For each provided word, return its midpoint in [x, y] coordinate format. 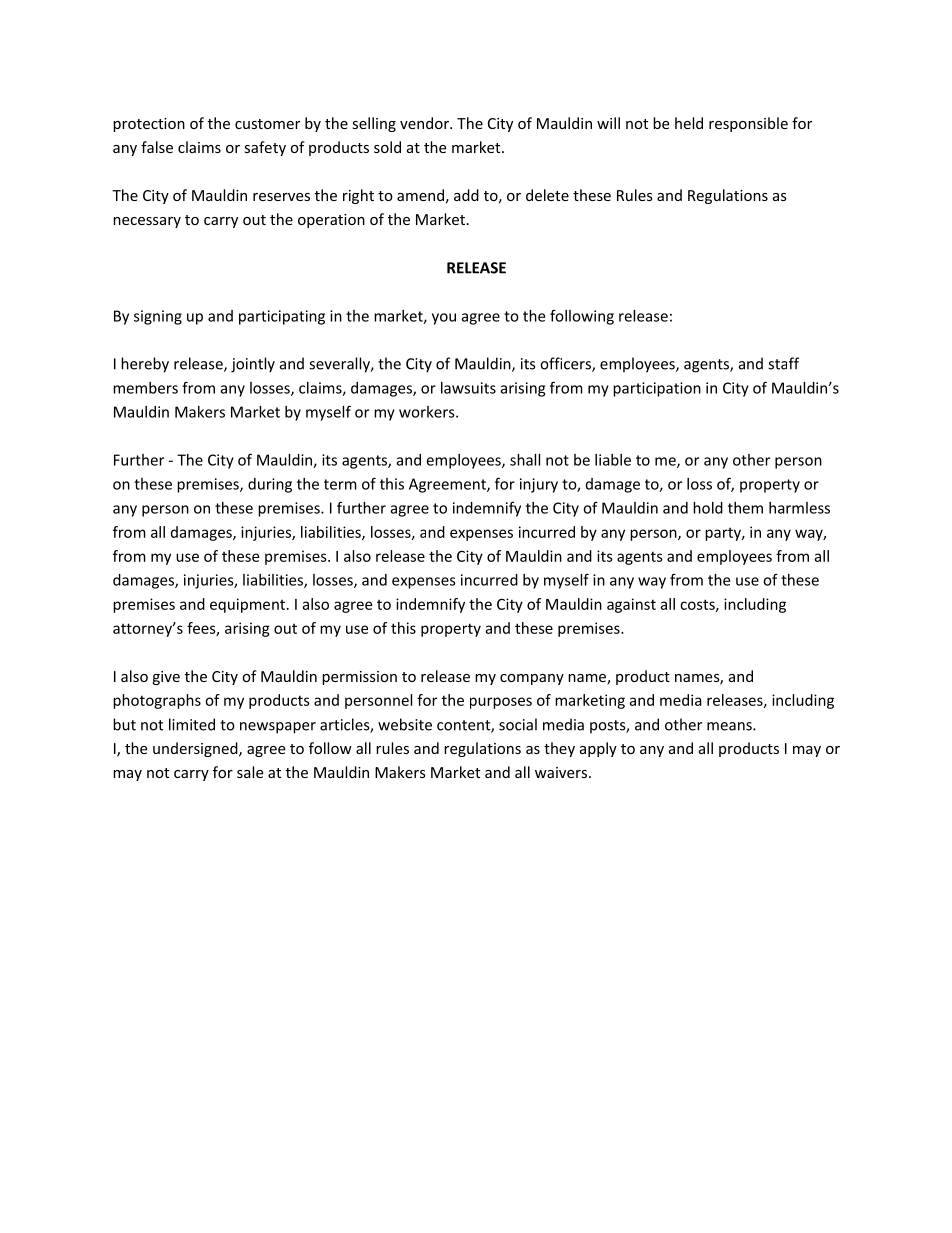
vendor [425, 123]
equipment [249, 605]
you [444, 319]
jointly [253, 365]
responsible [748, 124]
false [157, 147]
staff [783, 363]
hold [708, 508]
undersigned [196, 749]
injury [539, 485]
